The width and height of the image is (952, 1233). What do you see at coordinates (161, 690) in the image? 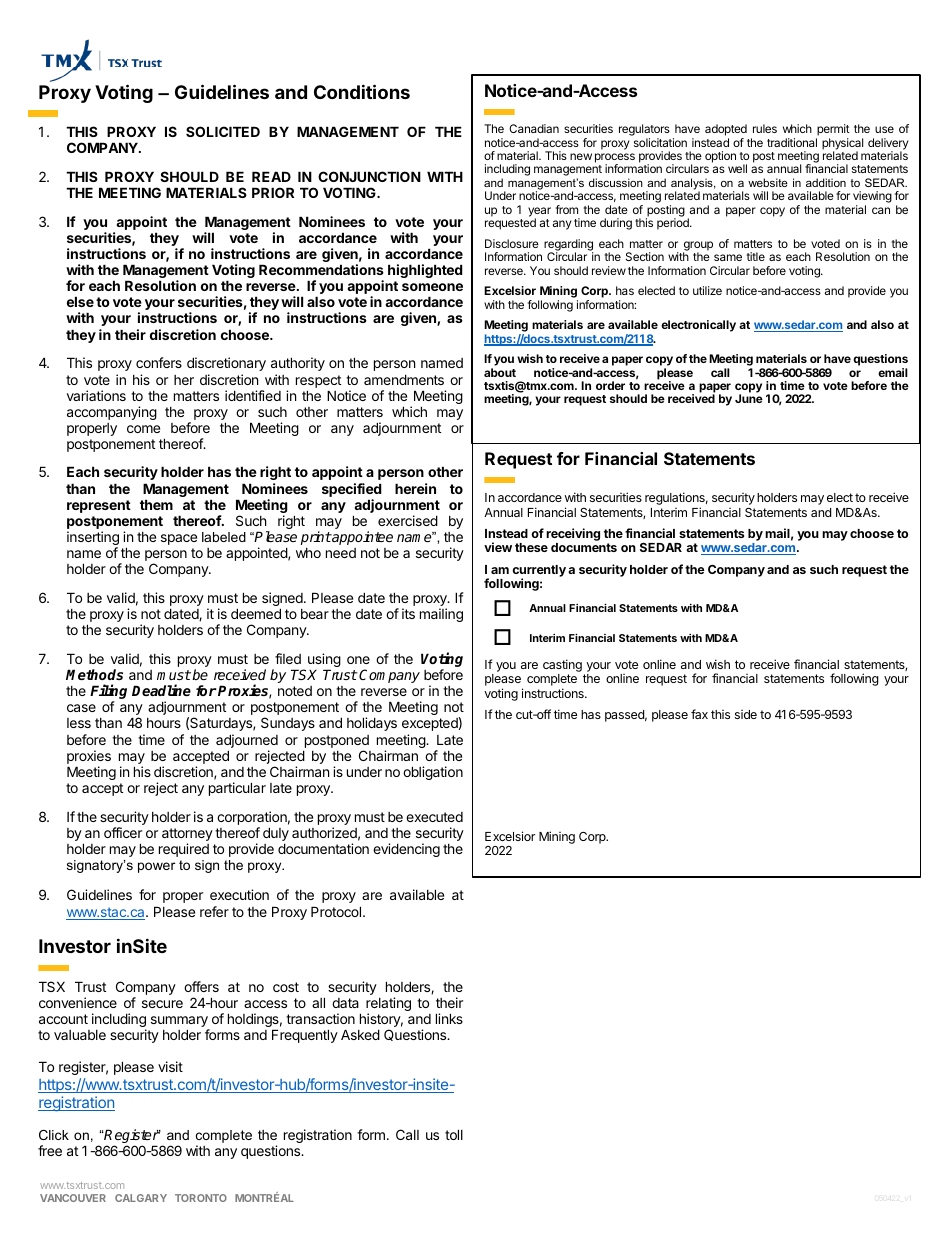
I see `Deadline` at bounding box center [161, 690].
